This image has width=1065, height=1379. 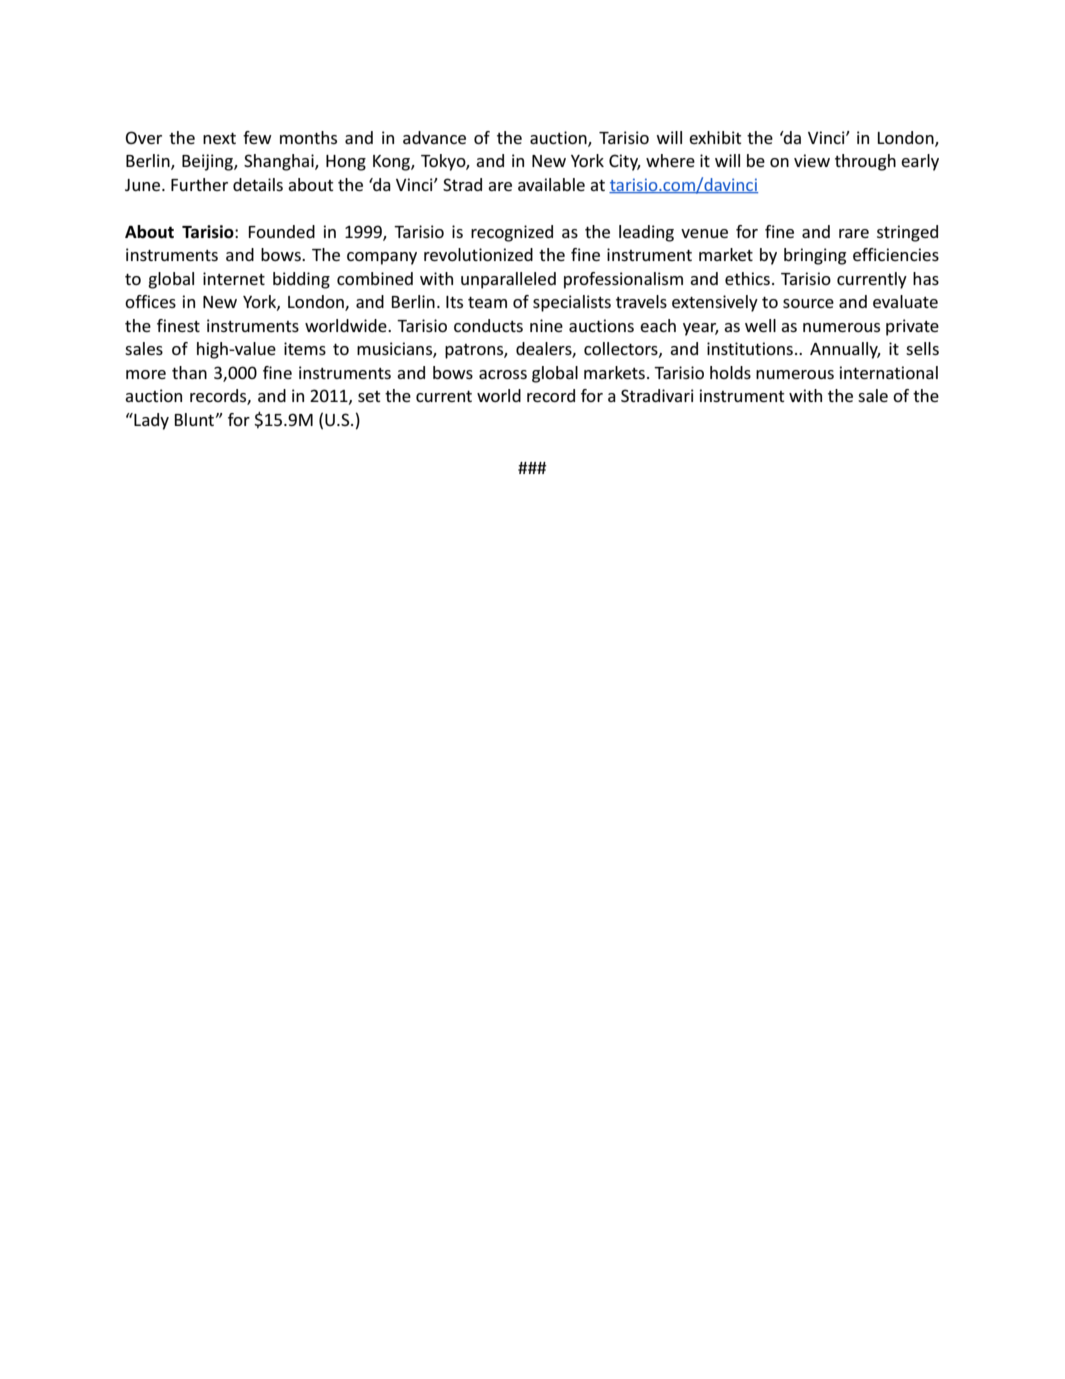 I want to click on advance, so click(x=434, y=137).
